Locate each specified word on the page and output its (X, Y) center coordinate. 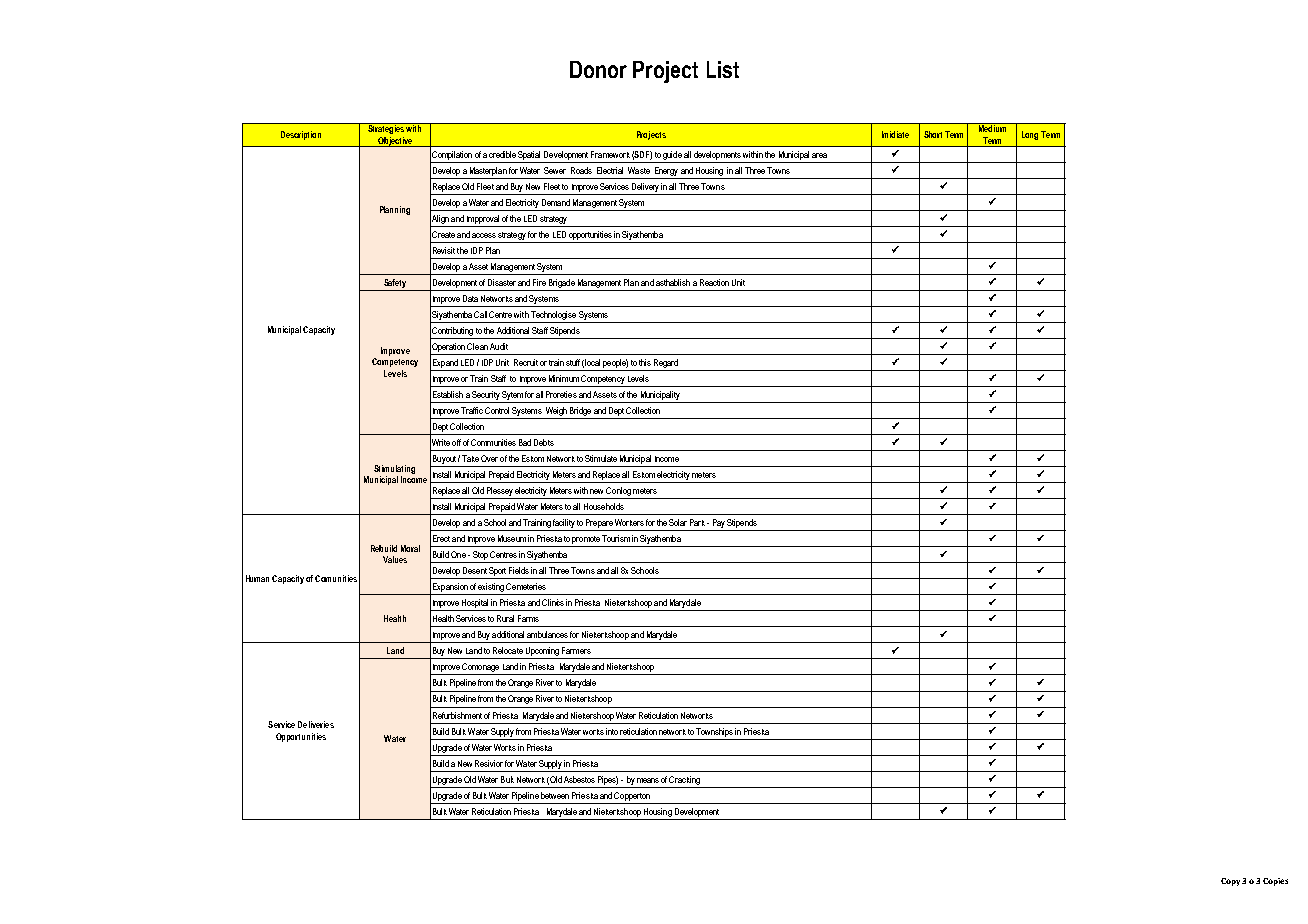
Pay (718, 525)
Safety (395, 283)
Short (933, 134)
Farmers (576, 650)
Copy (1230, 882)
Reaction (714, 282)
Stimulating (394, 469)
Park (699, 522)
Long (1030, 135)
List (723, 69)
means (648, 780)
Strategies (386, 128)
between (555, 795)
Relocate (508, 650)
